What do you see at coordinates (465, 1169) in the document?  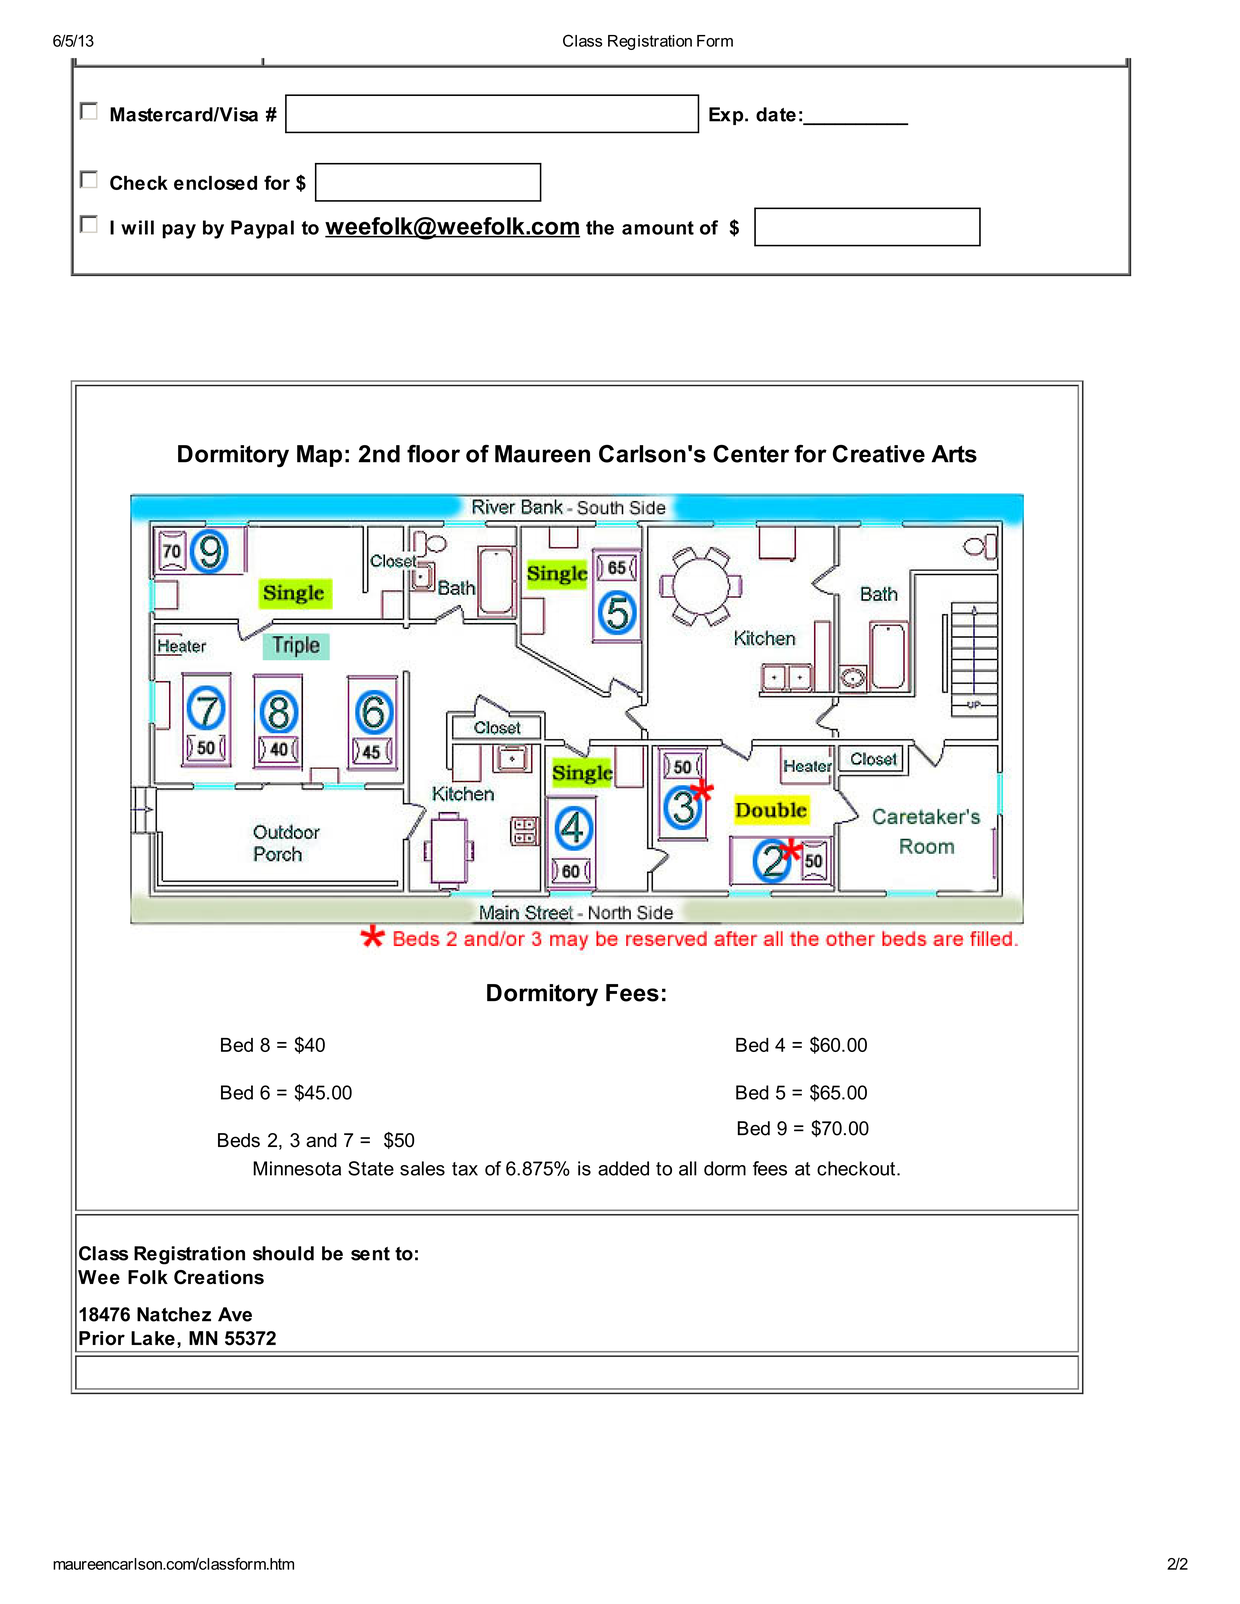 I see `tax` at bounding box center [465, 1169].
